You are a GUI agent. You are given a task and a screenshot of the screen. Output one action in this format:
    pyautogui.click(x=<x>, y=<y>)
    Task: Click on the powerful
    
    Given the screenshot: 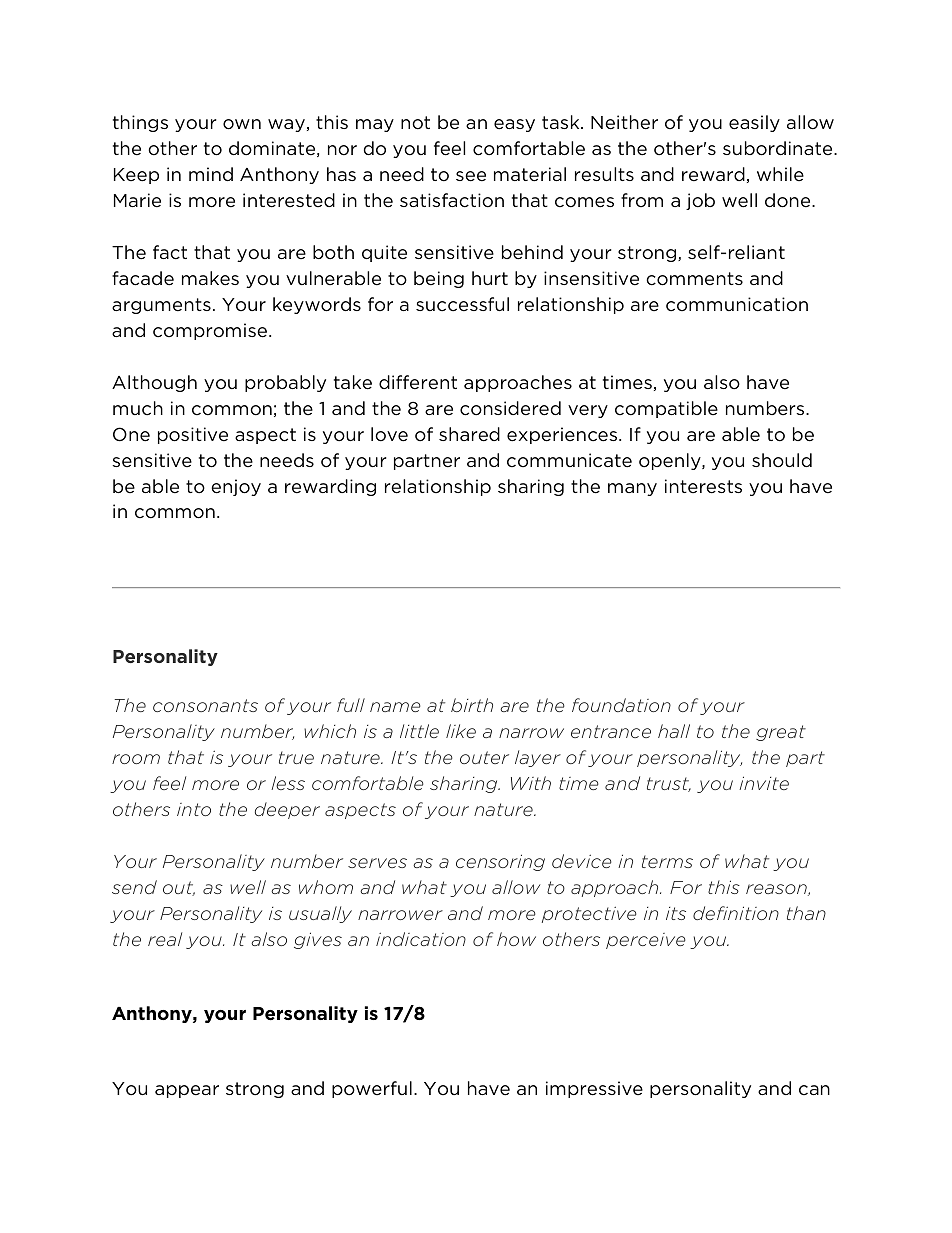 What is the action you would take?
    pyautogui.click(x=372, y=1089)
